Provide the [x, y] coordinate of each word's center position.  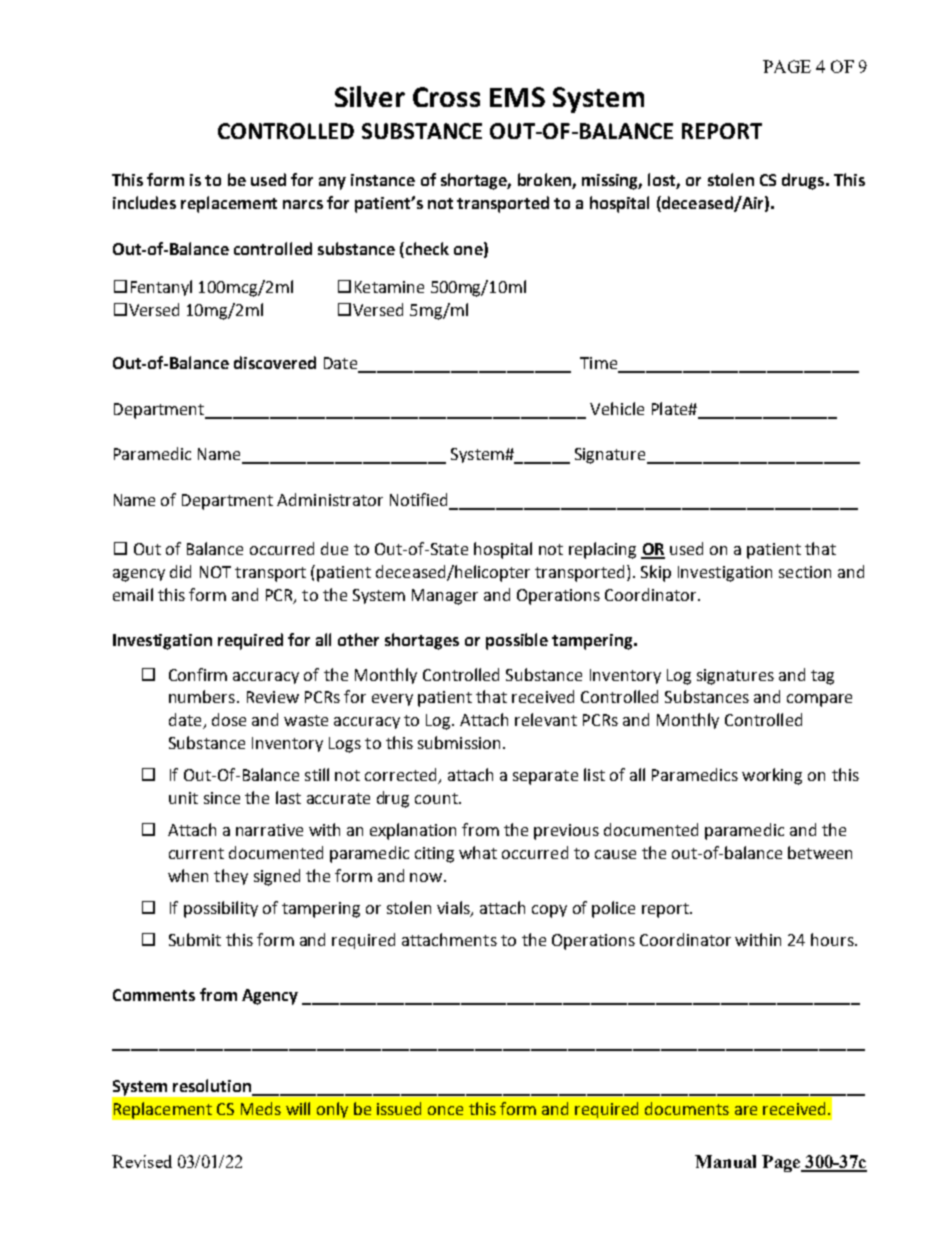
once [445, 1110]
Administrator [330, 499]
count [437, 798]
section [805, 572]
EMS [517, 97]
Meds [261, 1108]
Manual [725, 1161]
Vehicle [617, 408]
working [772, 776]
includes [144, 202]
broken [545, 181]
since [222, 798]
